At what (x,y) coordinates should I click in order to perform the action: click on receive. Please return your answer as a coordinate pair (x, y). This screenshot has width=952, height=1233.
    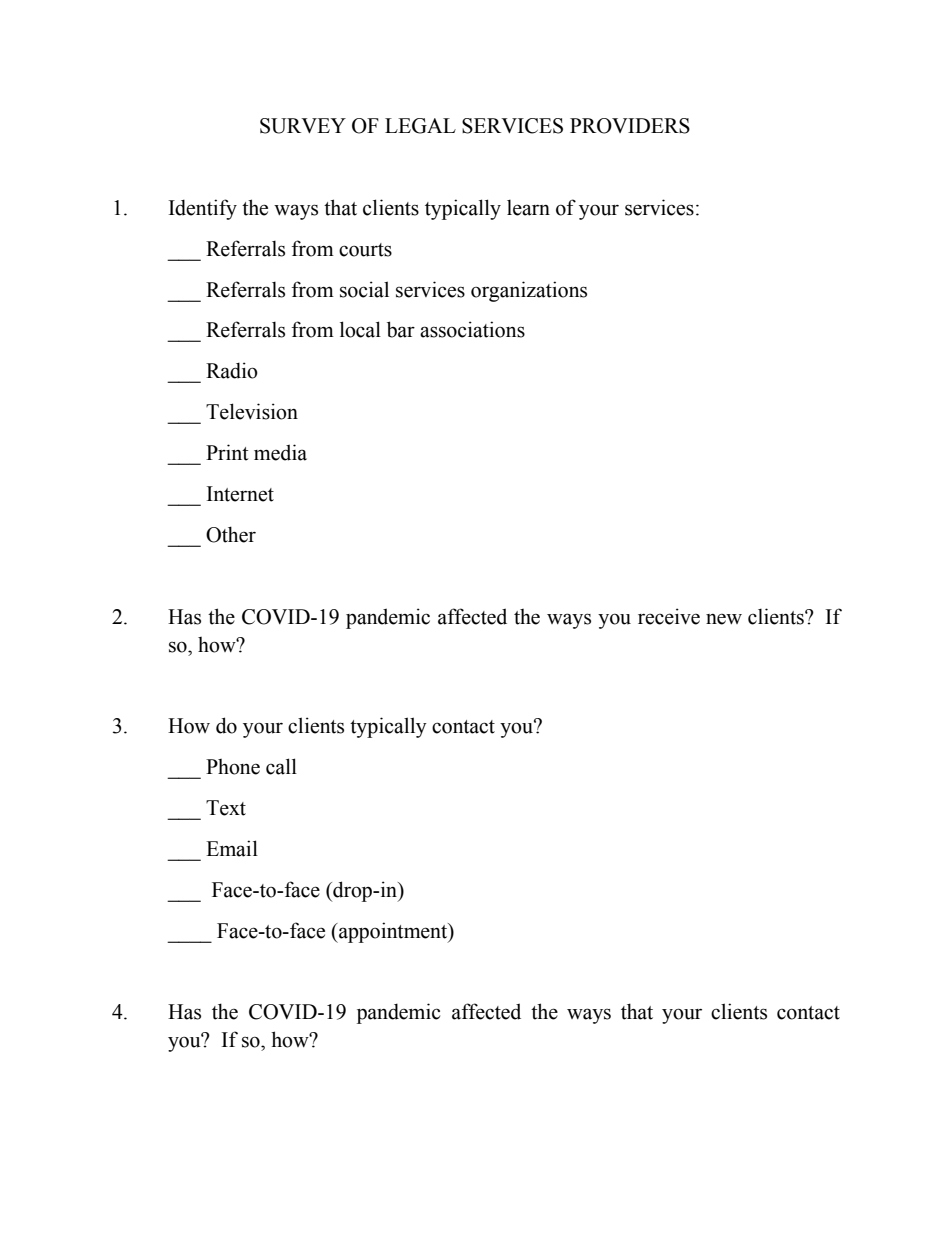
    Looking at the image, I should click on (669, 616).
